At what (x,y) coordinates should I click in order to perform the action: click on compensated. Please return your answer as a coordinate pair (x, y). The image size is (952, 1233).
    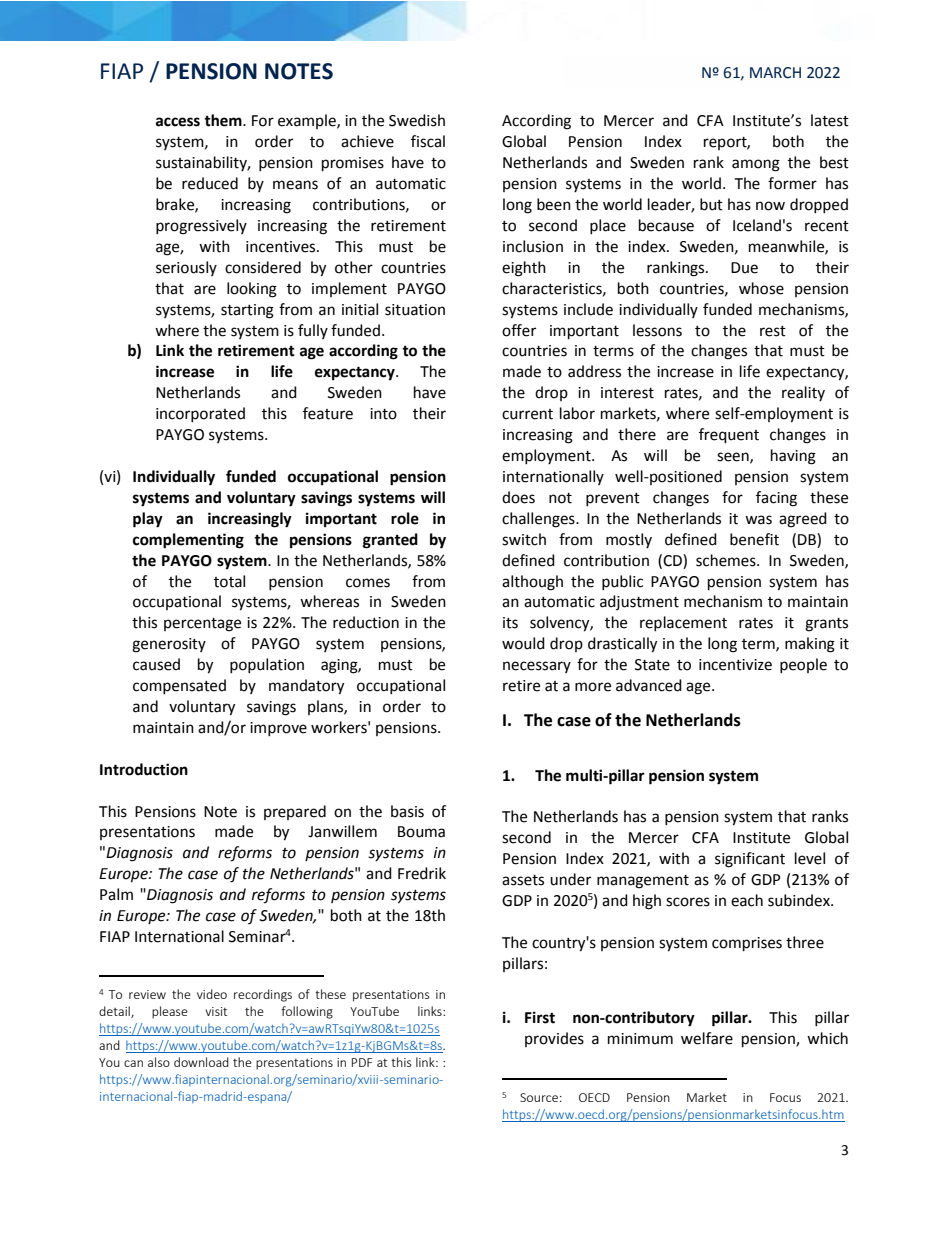
    Looking at the image, I should click on (179, 686).
